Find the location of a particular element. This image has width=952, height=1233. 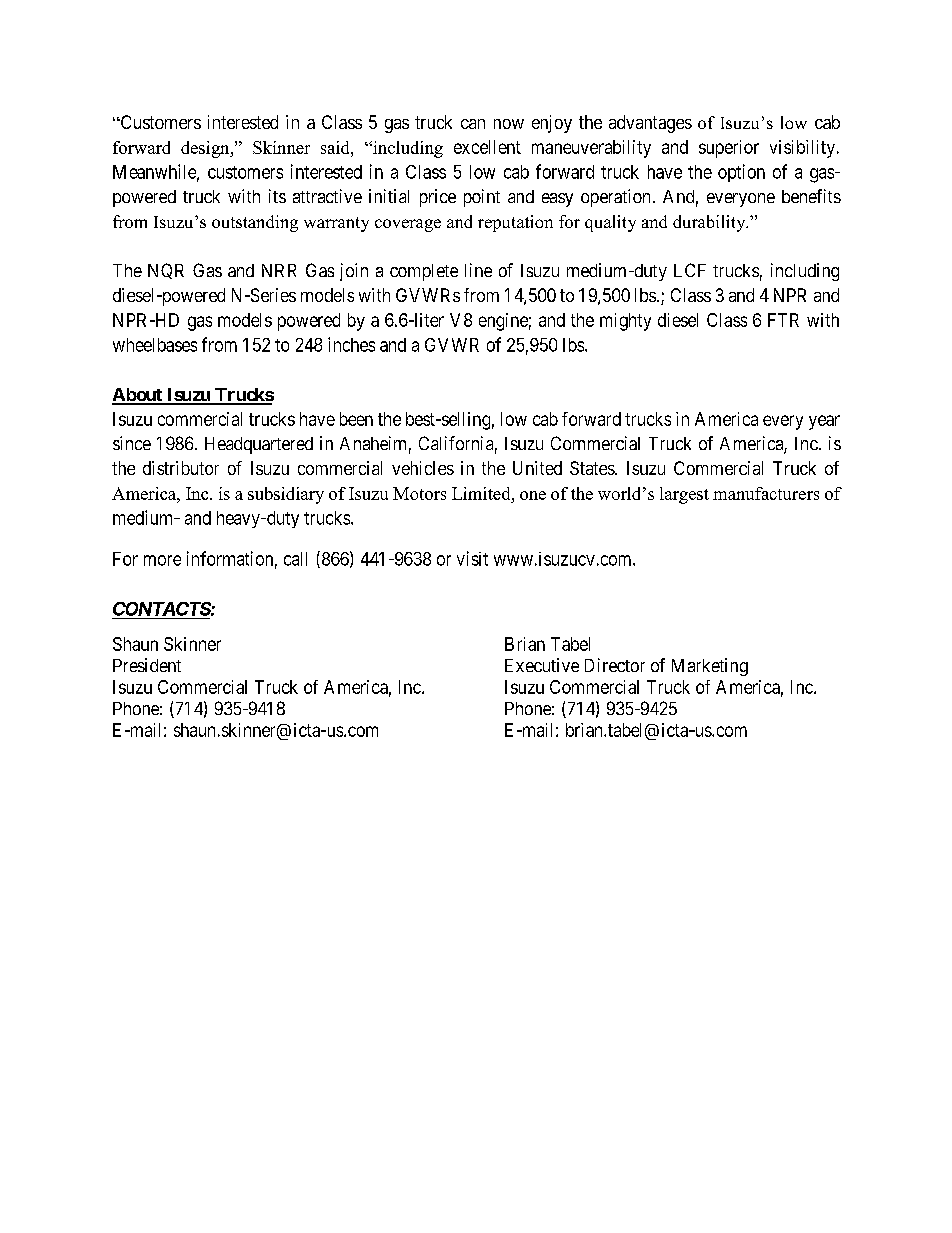

line is located at coordinates (478, 270).
